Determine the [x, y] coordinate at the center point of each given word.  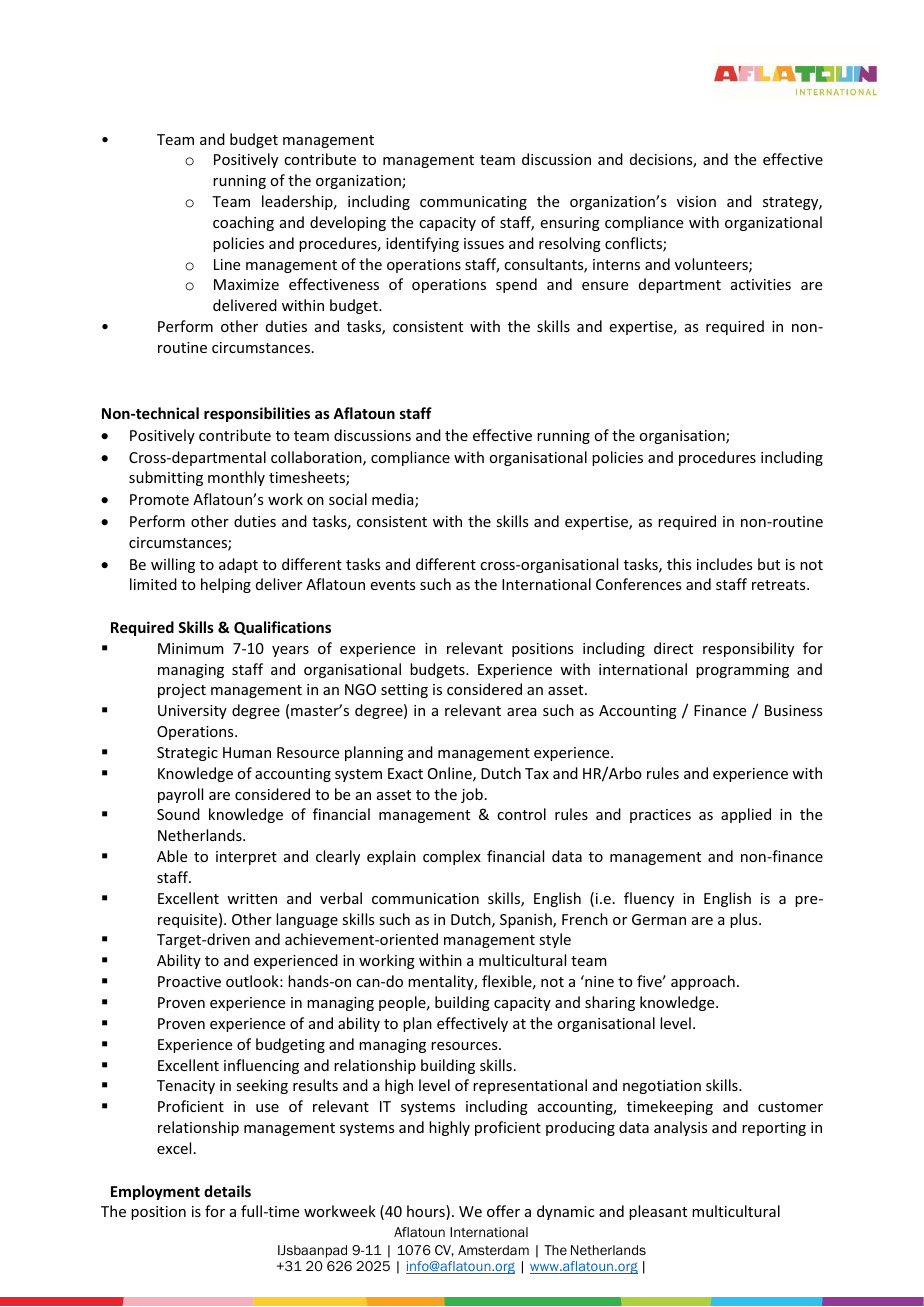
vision [696, 201]
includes [724, 564]
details [227, 1191]
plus [745, 920]
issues [484, 243]
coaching [243, 223]
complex [452, 857]
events [392, 585]
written [252, 898]
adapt [238, 565]
